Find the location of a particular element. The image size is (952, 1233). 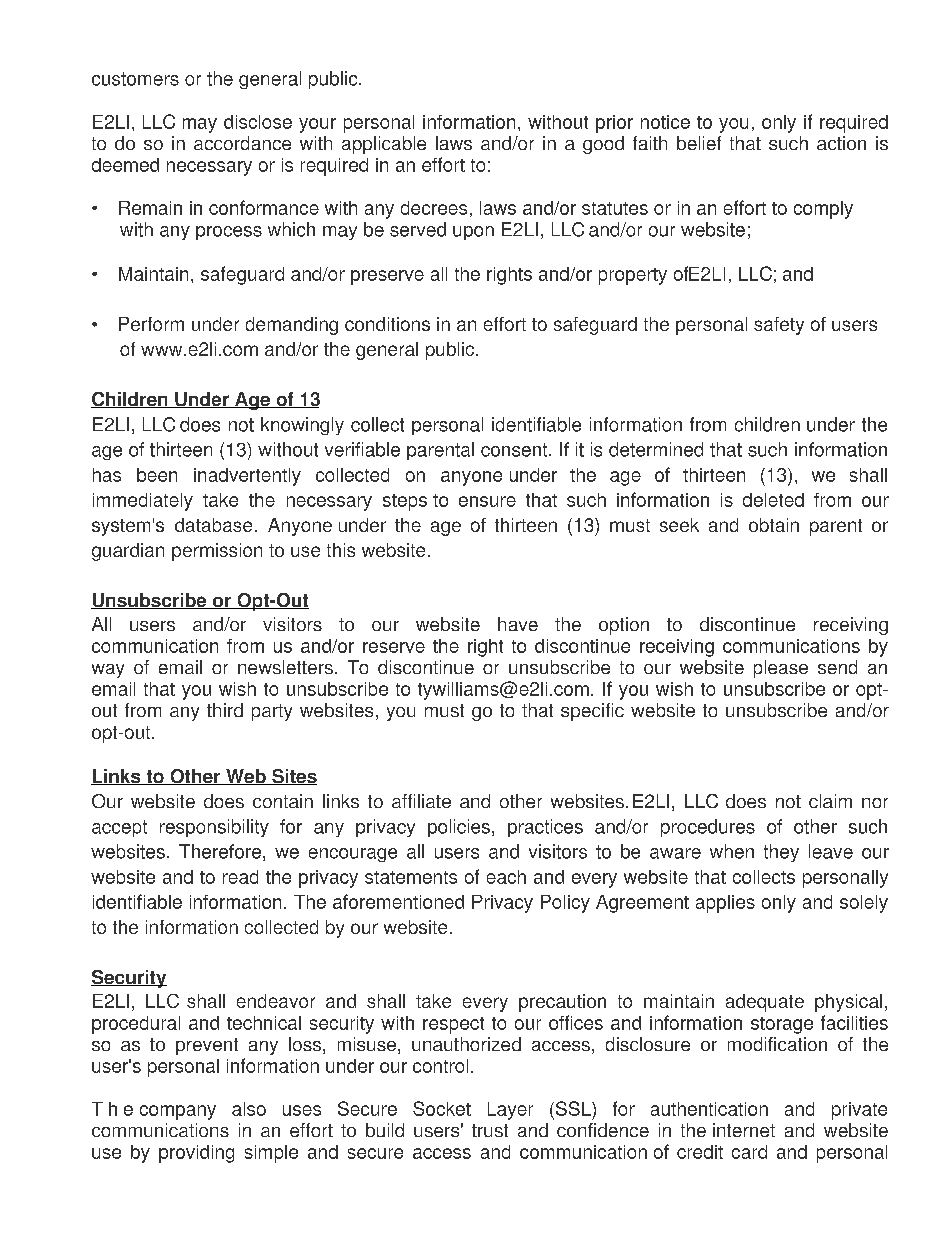

conditions is located at coordinates (387, 324).
